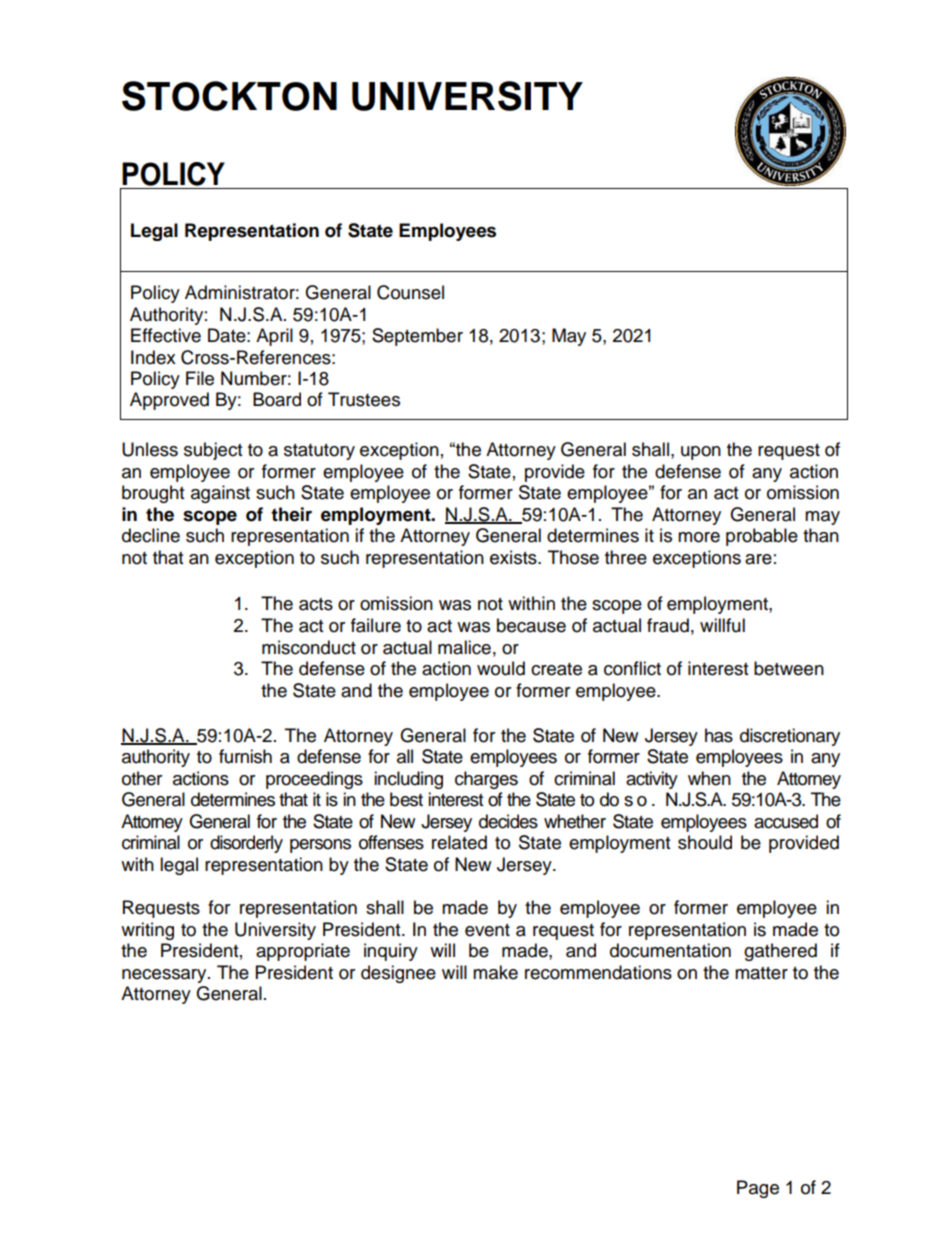 The image size is (952, 1233). What do you see at coordinates (246, 844) in the screenshot?
I see `disorderly` at bounding box center [246, 844].
